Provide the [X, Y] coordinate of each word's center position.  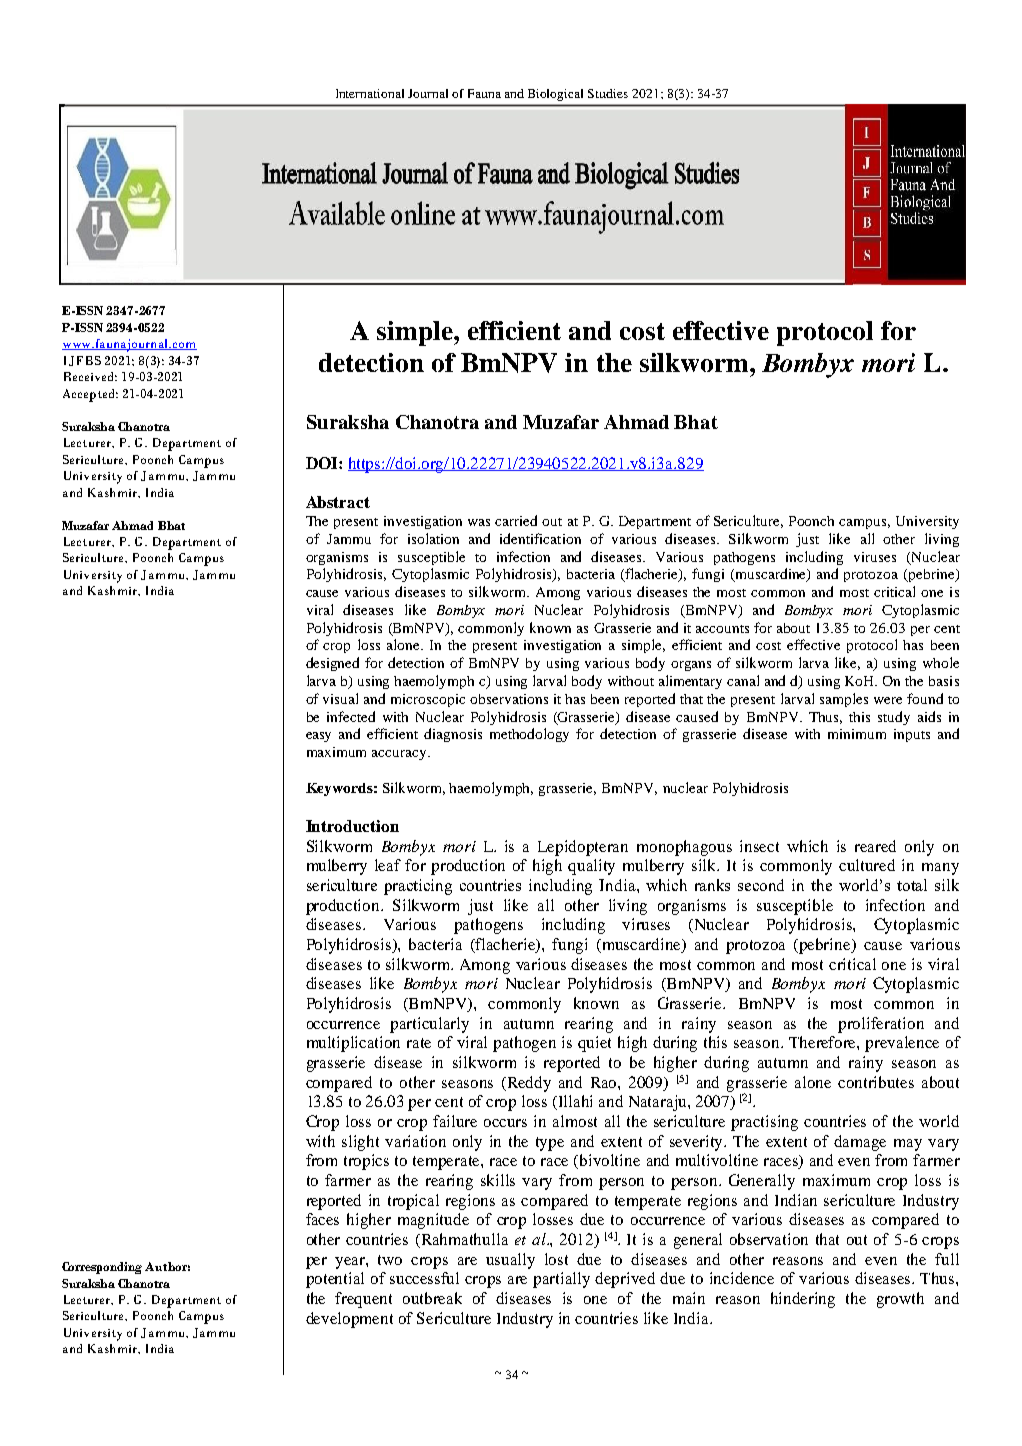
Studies [608, 93]
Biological [555, 95]
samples [844, 700]
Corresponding [102, 1268]
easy [318, 737]
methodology [529, 735]
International [370, 93]
